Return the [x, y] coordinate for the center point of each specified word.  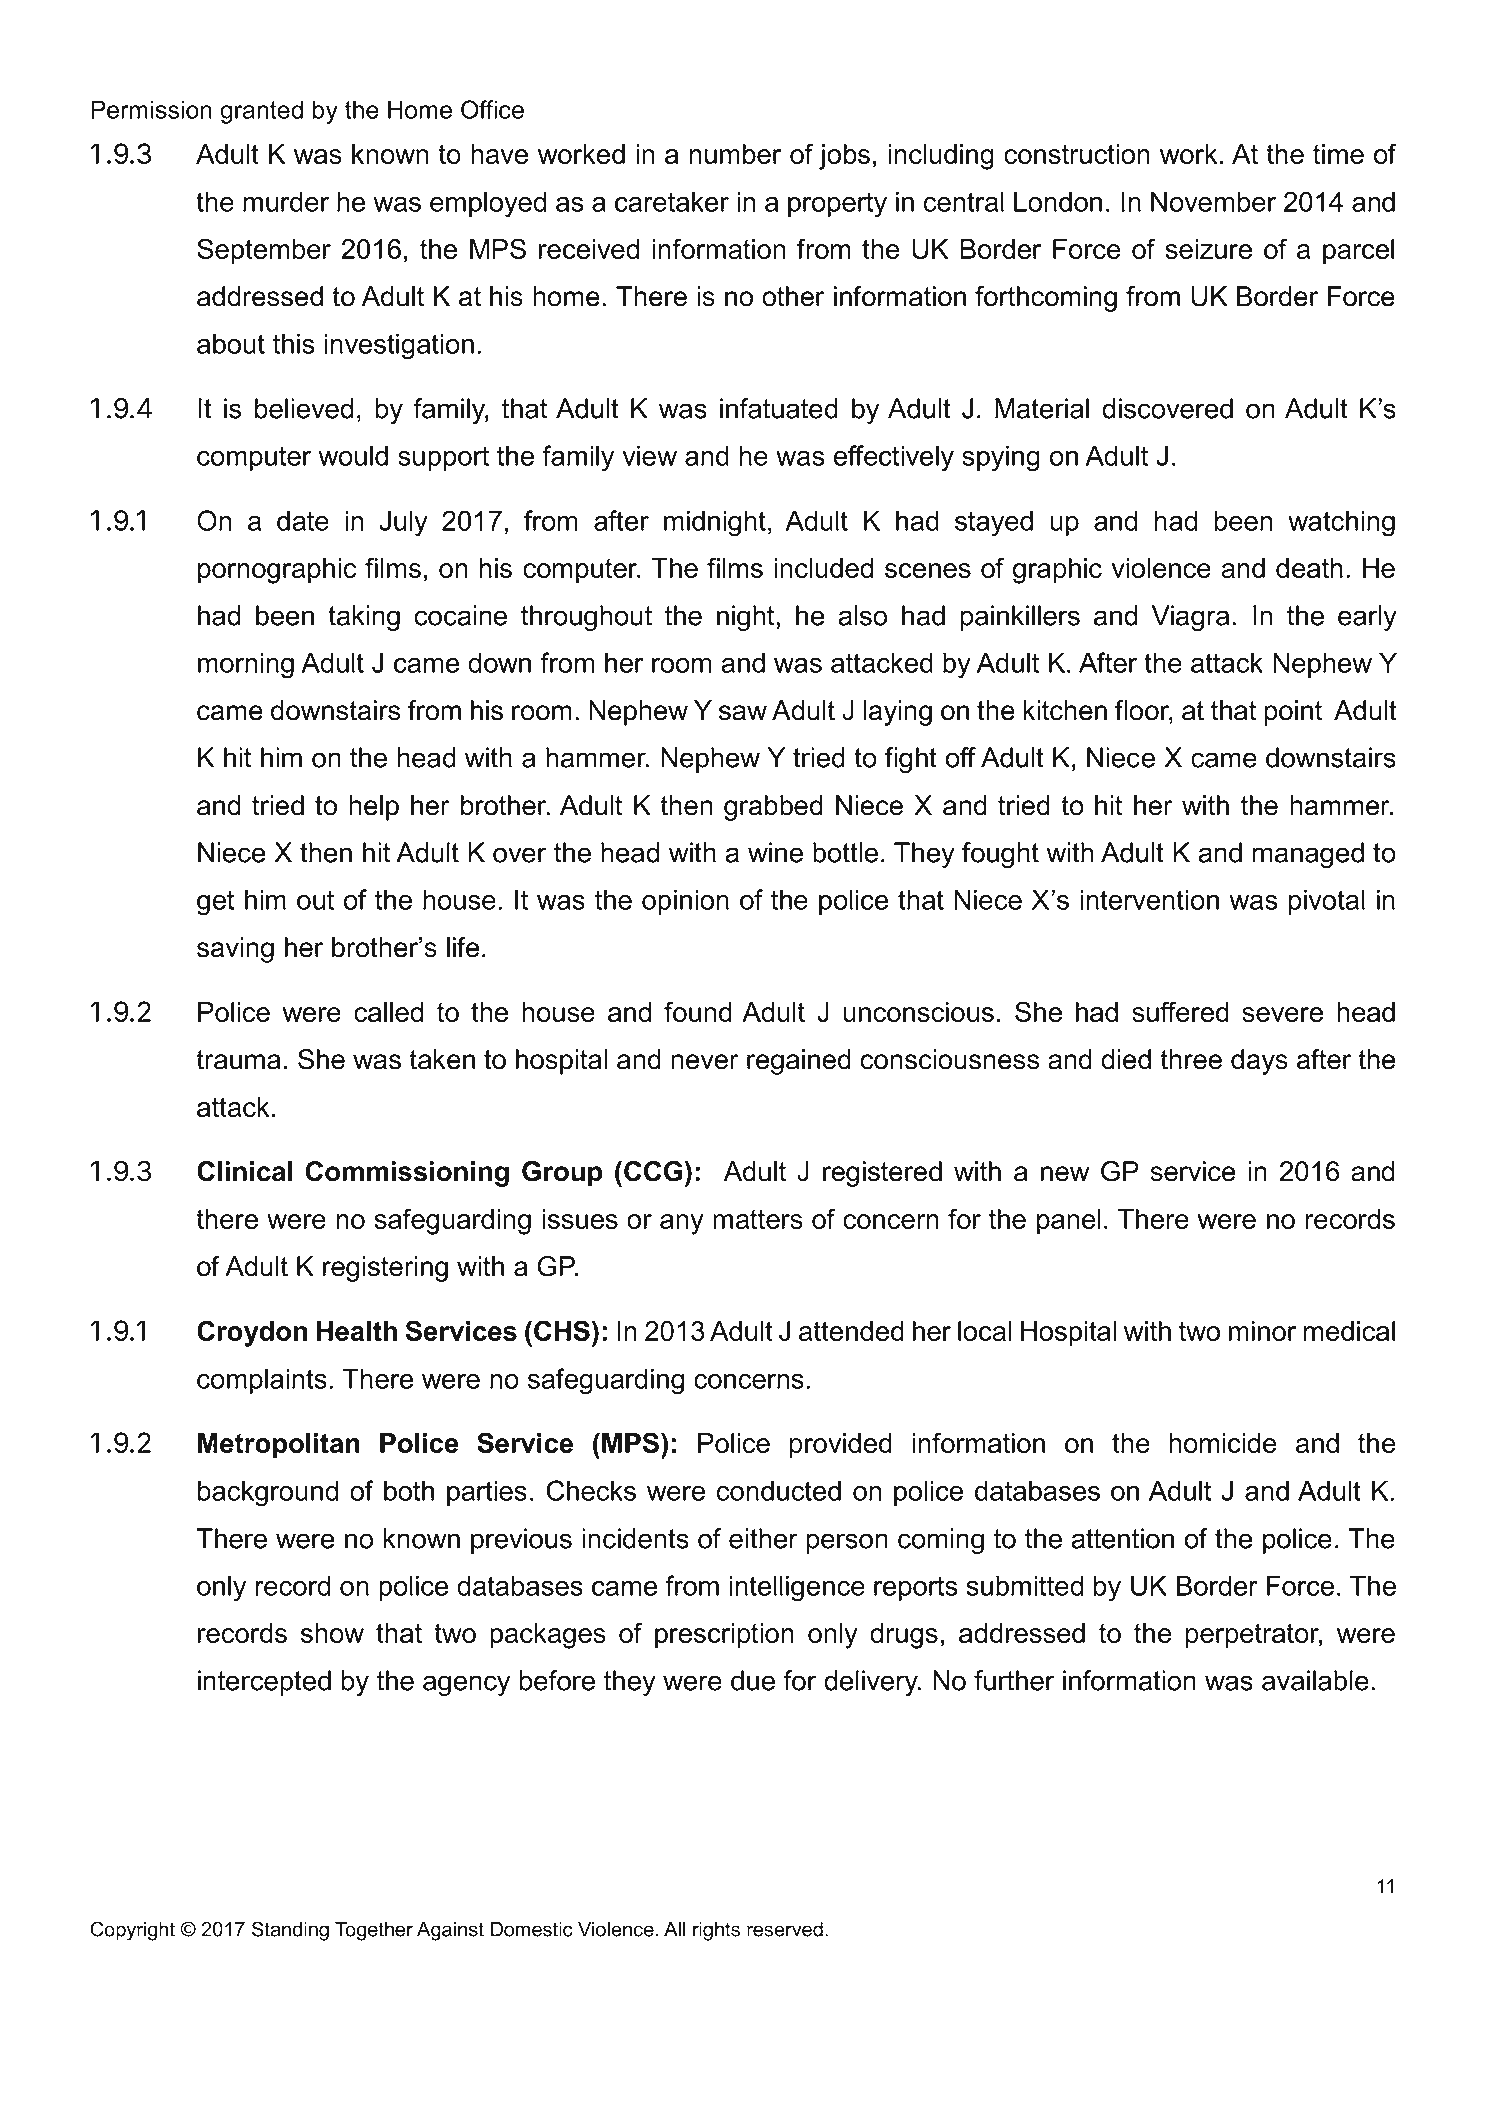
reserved [785, 1929]
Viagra [1190, 618]
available [1315, 1680]
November [1213, 201]
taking [364, 618]
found [698, 1011]
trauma [238, 1060]
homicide [1223, 1443]
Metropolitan [279, 1446]
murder [286, 201]
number [735, 154]
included [823, 568]
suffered [1180, 1011]
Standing [290, 1931]
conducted [778, 1490]
